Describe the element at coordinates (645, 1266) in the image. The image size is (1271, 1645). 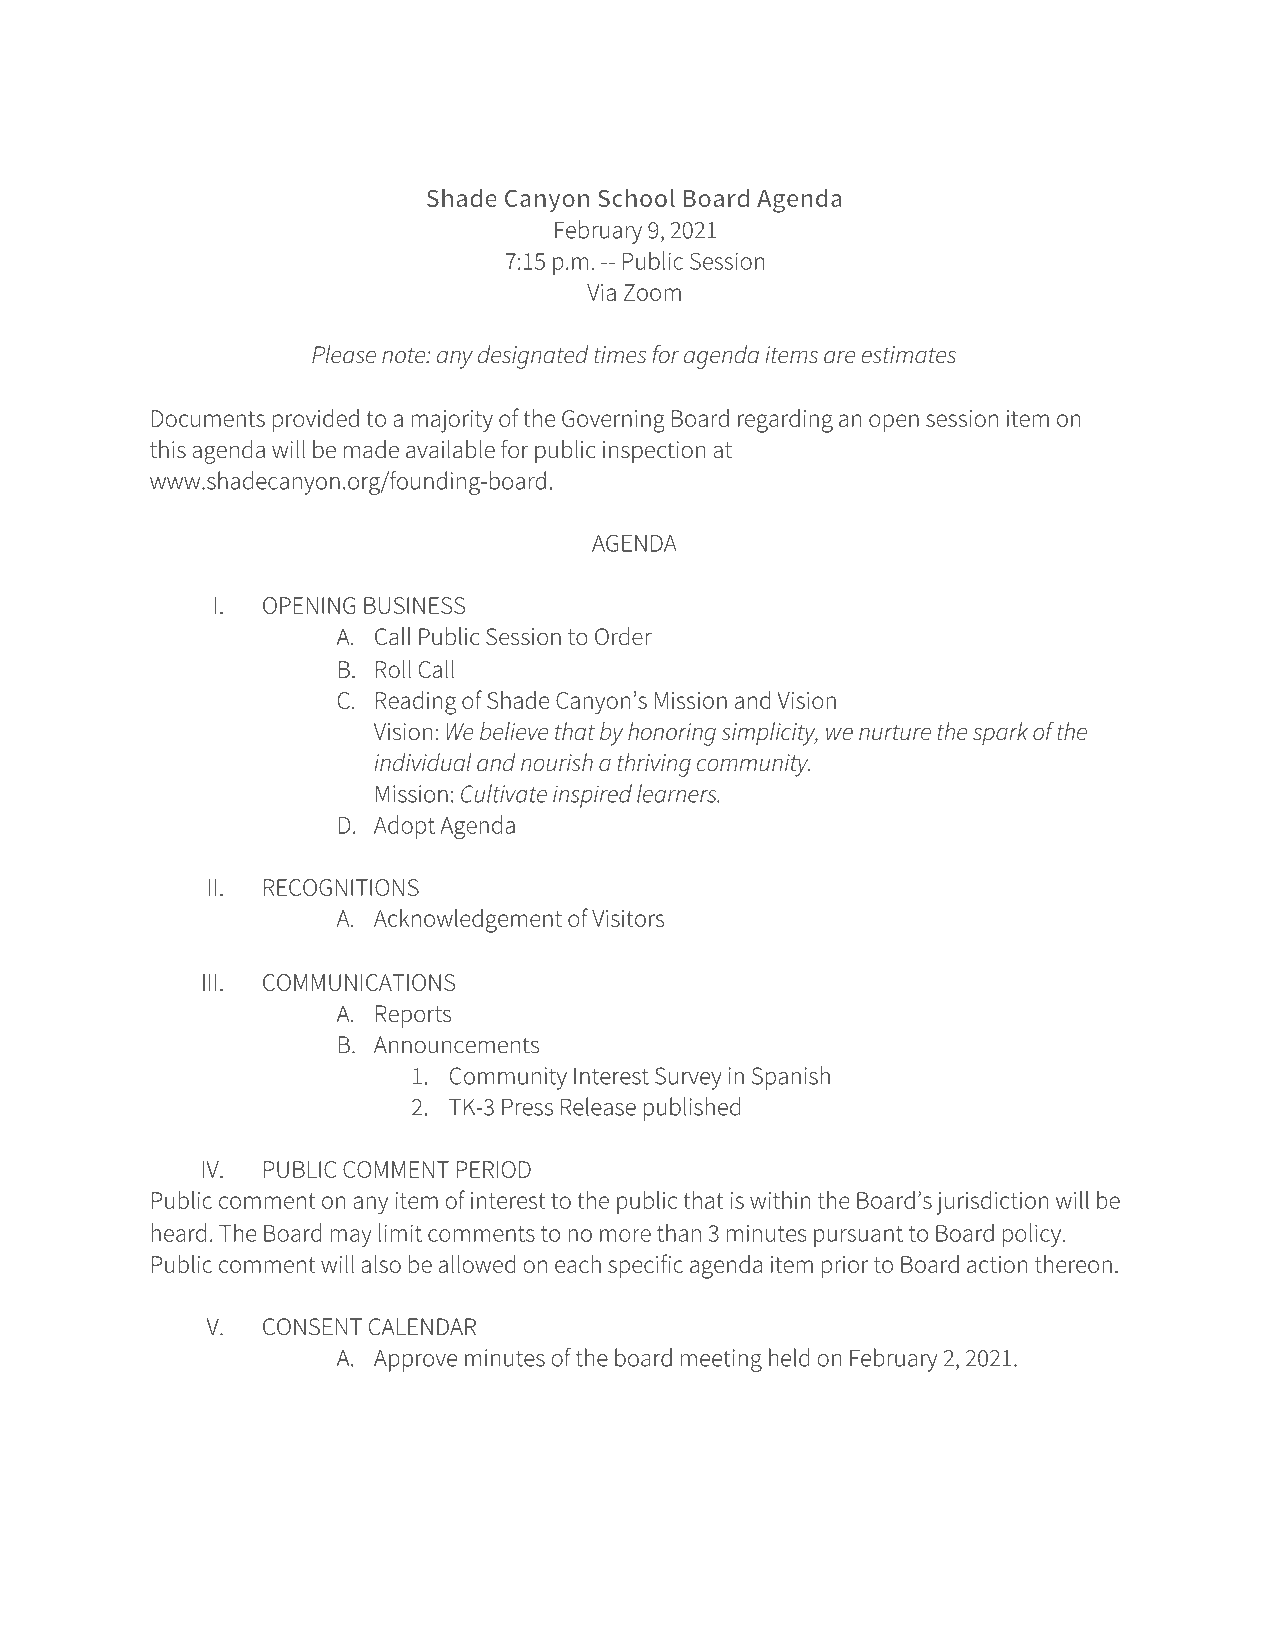
I see `specific` at that location.
